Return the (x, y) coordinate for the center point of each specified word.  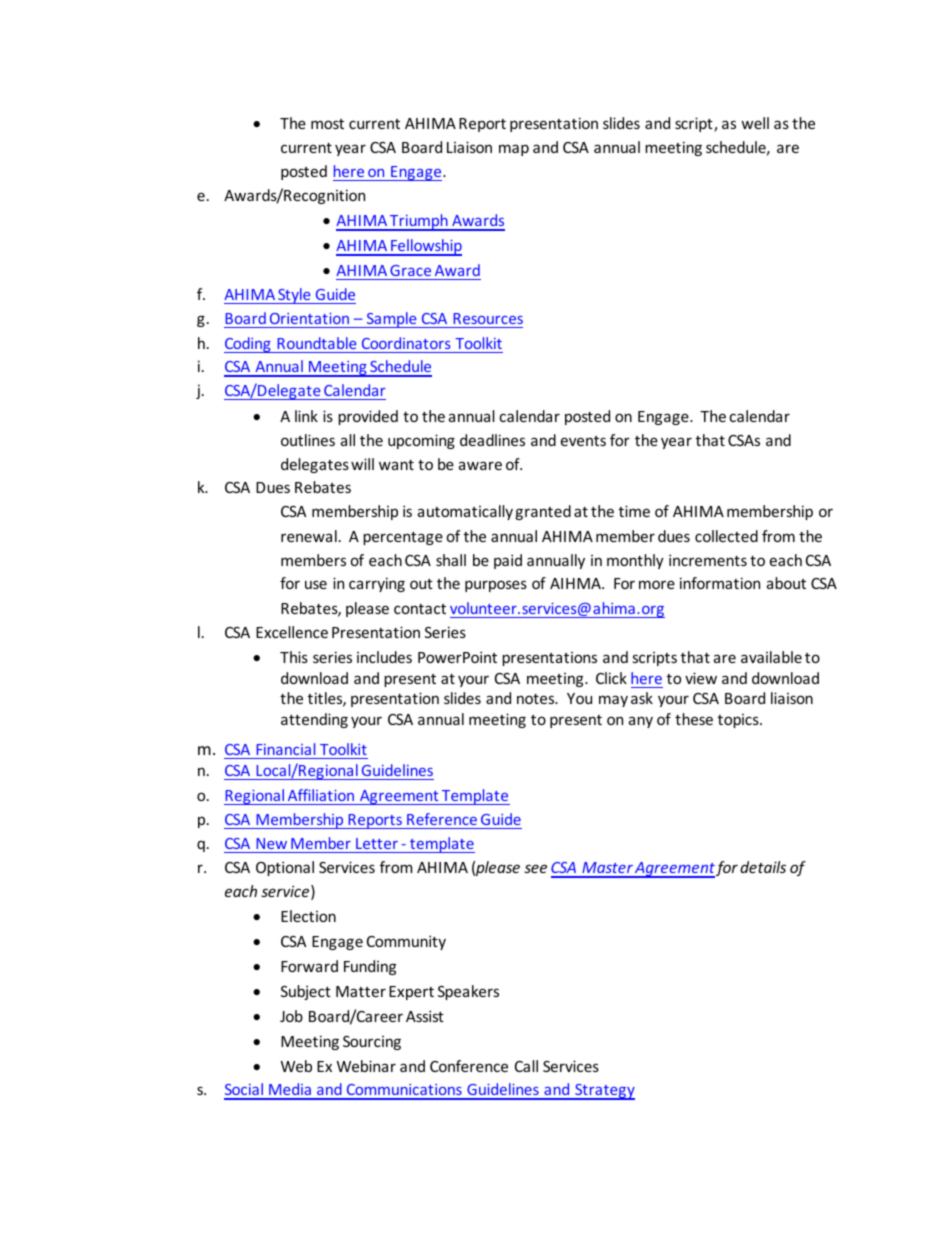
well (755, 123)
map (514, 150)
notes (537, 699)
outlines (308, 440)
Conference (469, 1066)
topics (739, 721)
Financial (285, 749)
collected (726, 536)
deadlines (492, 440)
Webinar (366, 1066)
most (327, 124)
